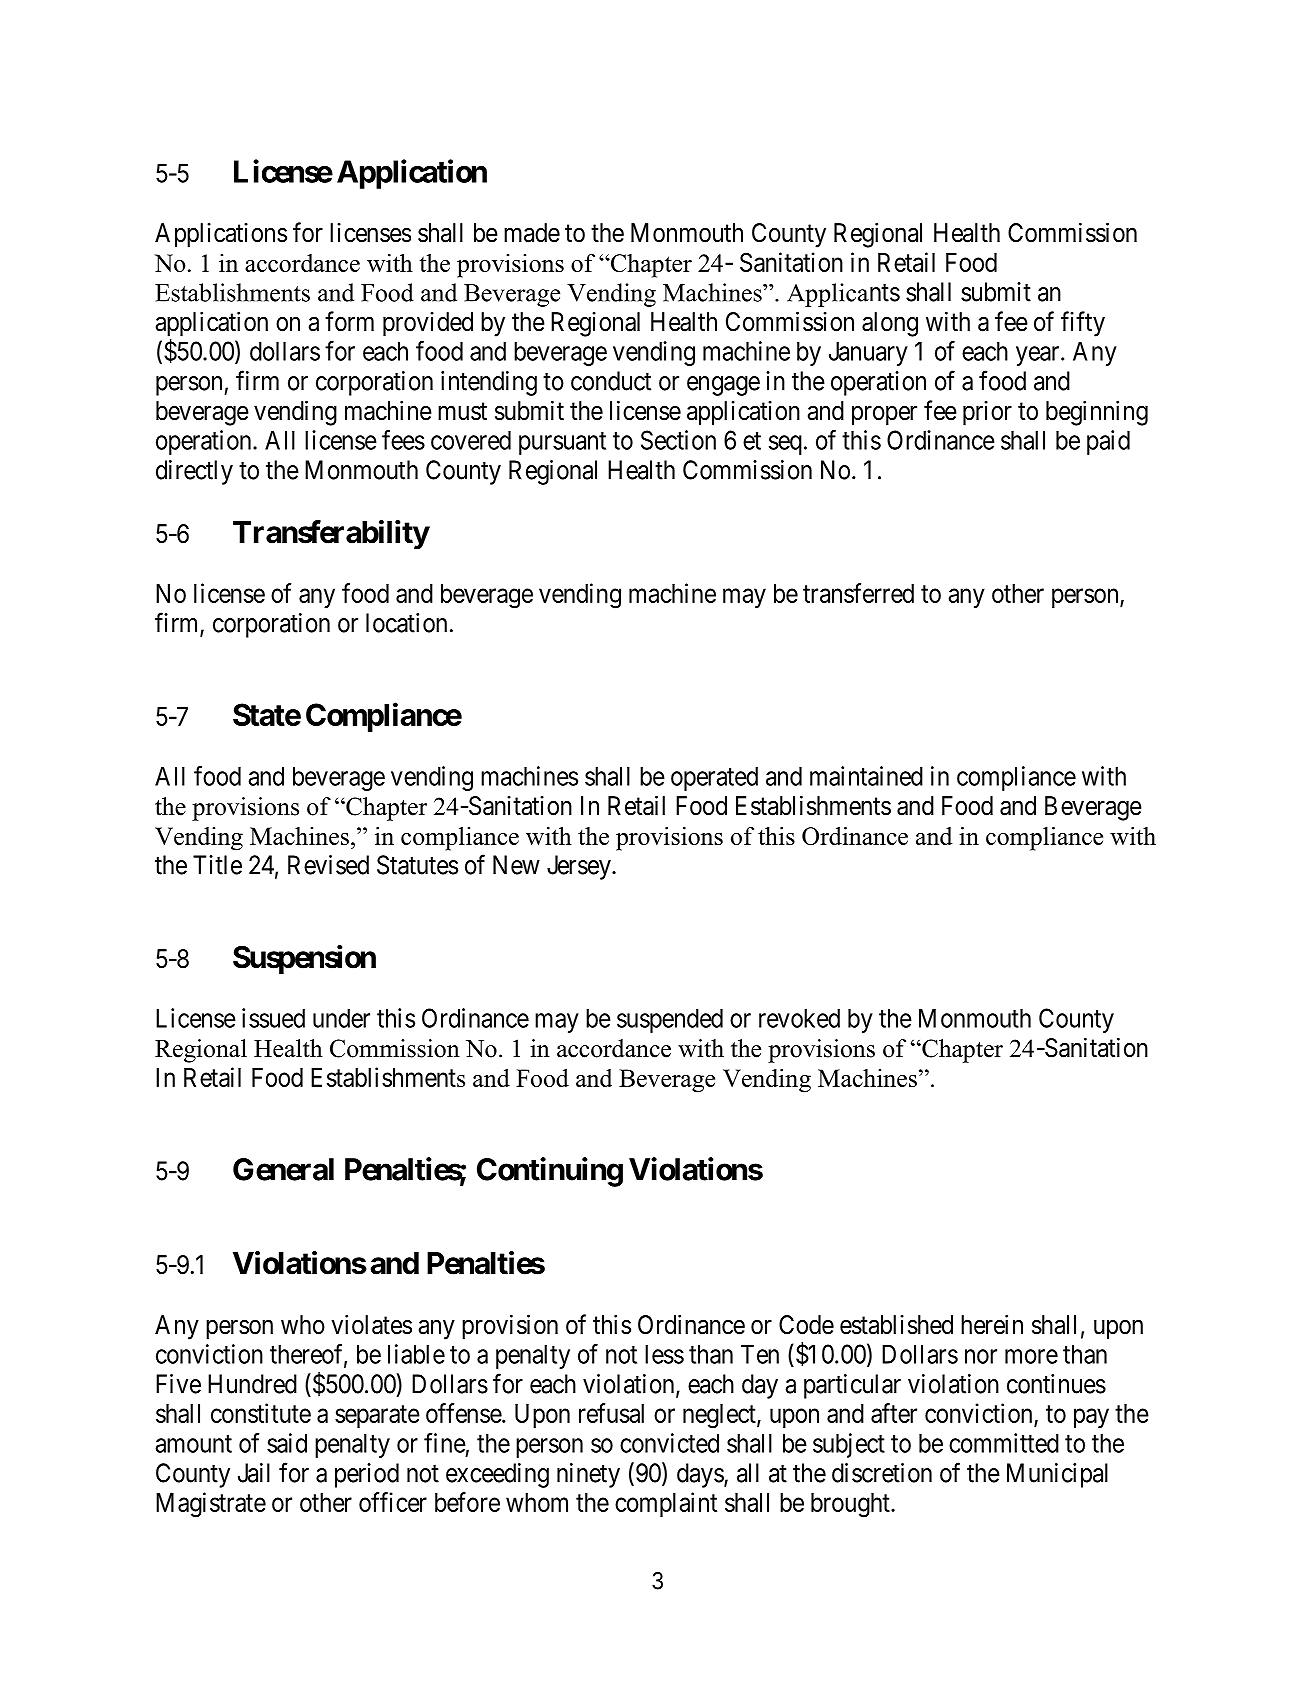 This document has height=1701, width=1314. What do you see at coordinates (1004, 1443) in the document?
I see `committed` at bounding box center [1004, 1443].
